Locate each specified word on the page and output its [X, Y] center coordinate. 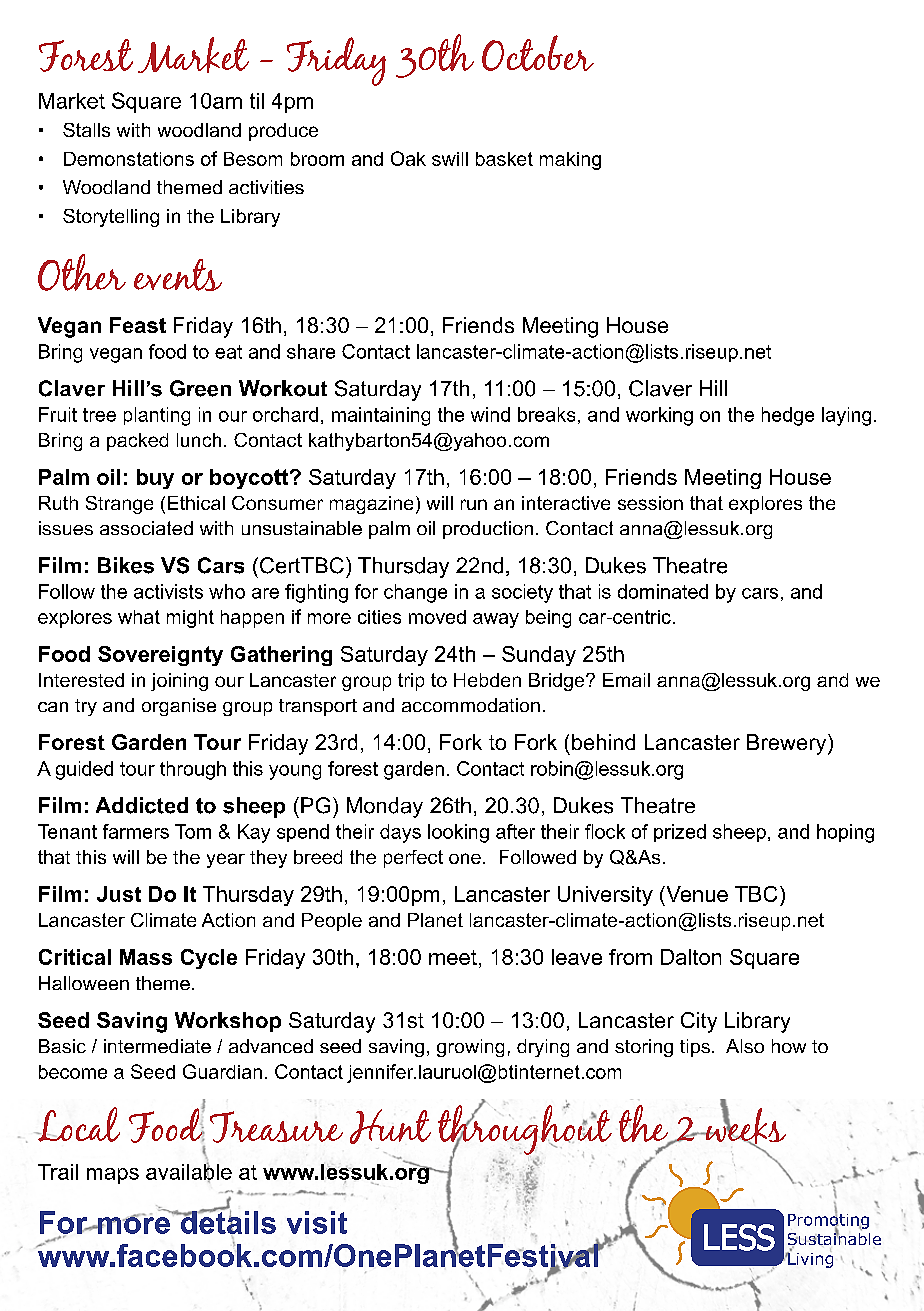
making [570, 161]
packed [137, 442]
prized [680, 833]
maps [113, 1176]
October [538, 53]
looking [458, 833]
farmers [136, 831]
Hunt [390, 1126]
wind [490, 414]
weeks [744, 1126]
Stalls [86, 130]
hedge [788, 416]
